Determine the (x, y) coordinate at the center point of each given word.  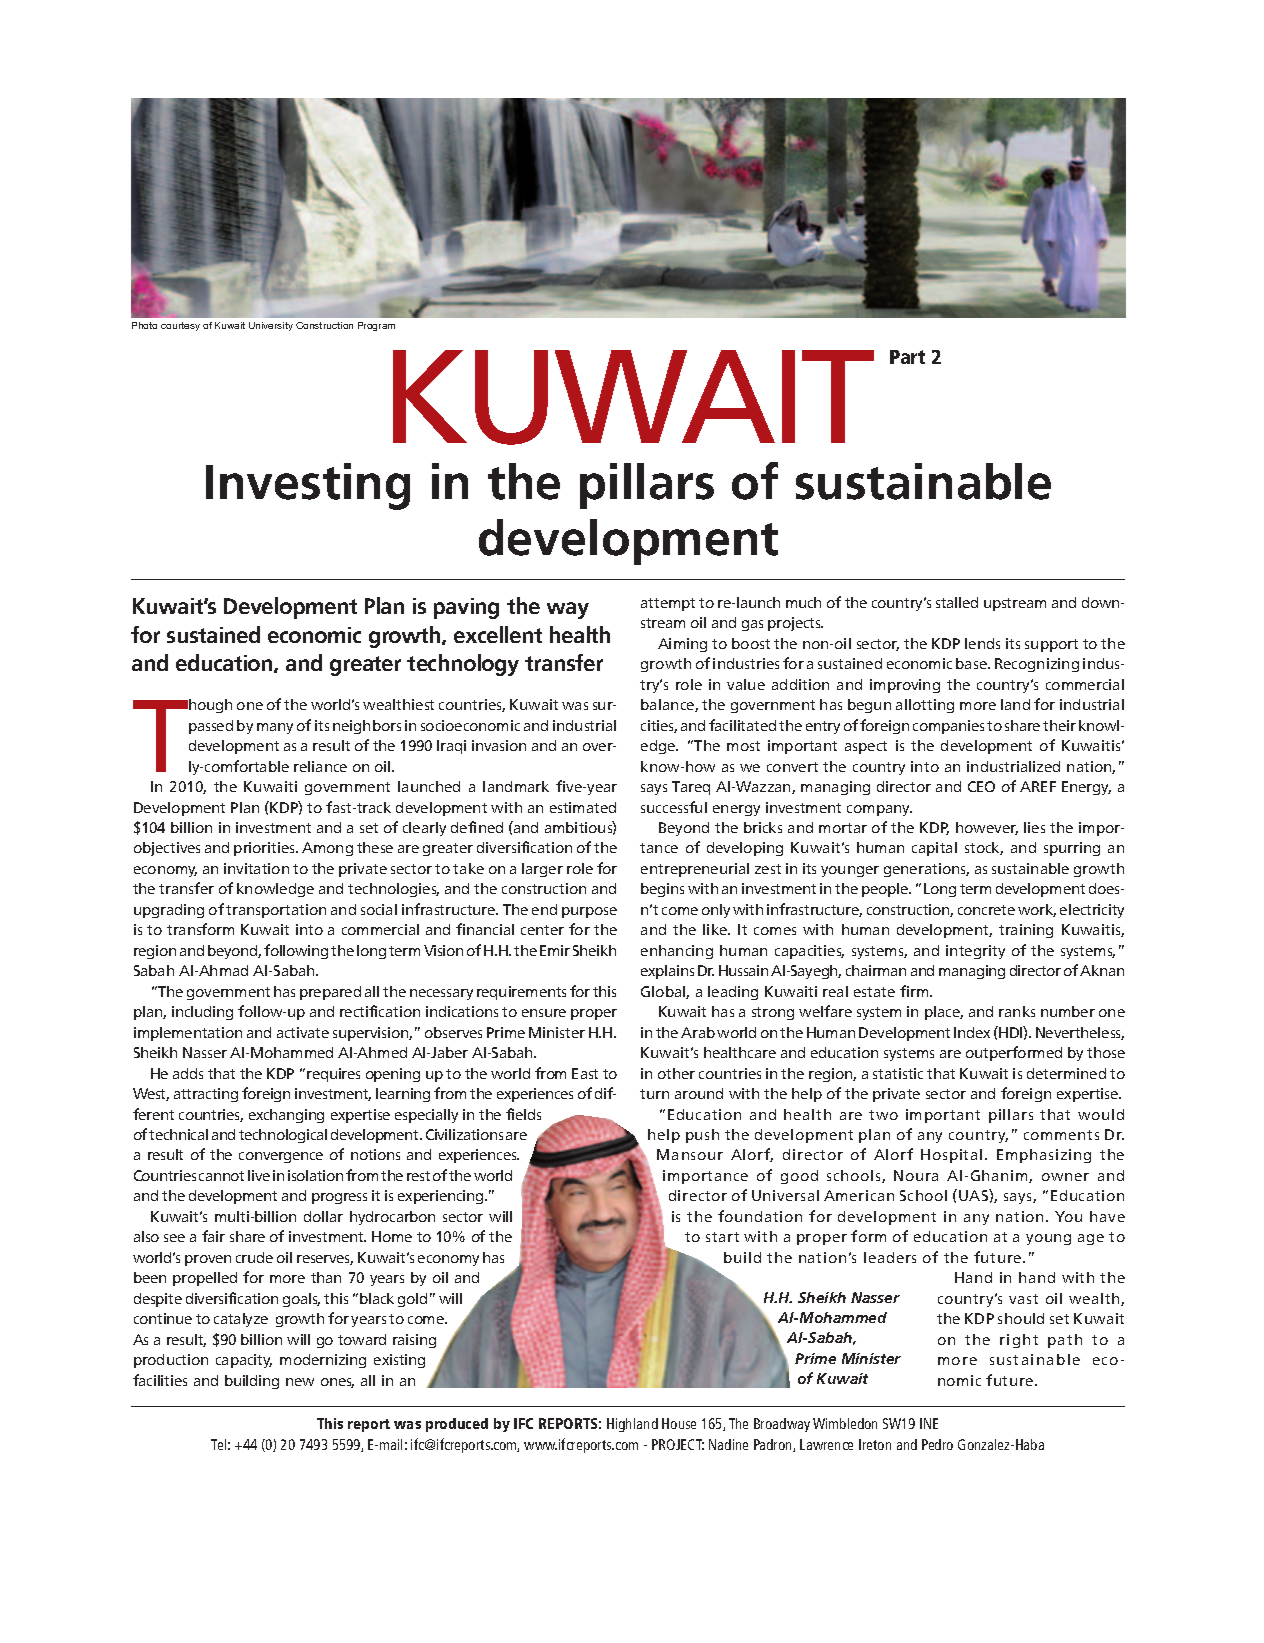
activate (303, 1032)
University (271, 326)
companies (948, 727)
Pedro (937, 1444)
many (275, 728)
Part (907, 357)
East (585, 1073)
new (300, 1382)
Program (376, 326)
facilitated (742, 725)
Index (972, 1032)
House (679, 1423)
